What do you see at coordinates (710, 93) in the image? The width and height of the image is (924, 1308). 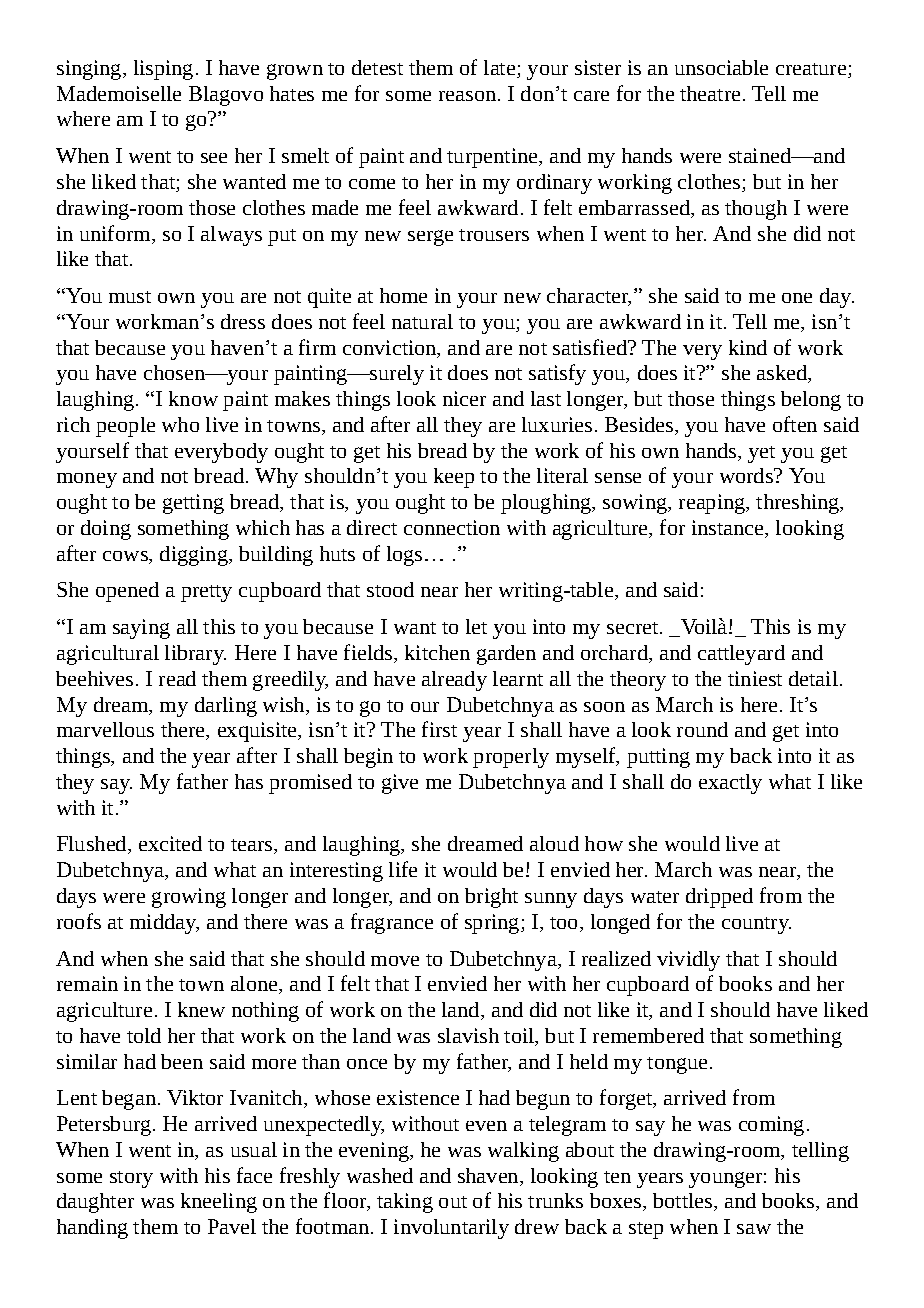 I see `theatre` at bounding box center [710, 93].
